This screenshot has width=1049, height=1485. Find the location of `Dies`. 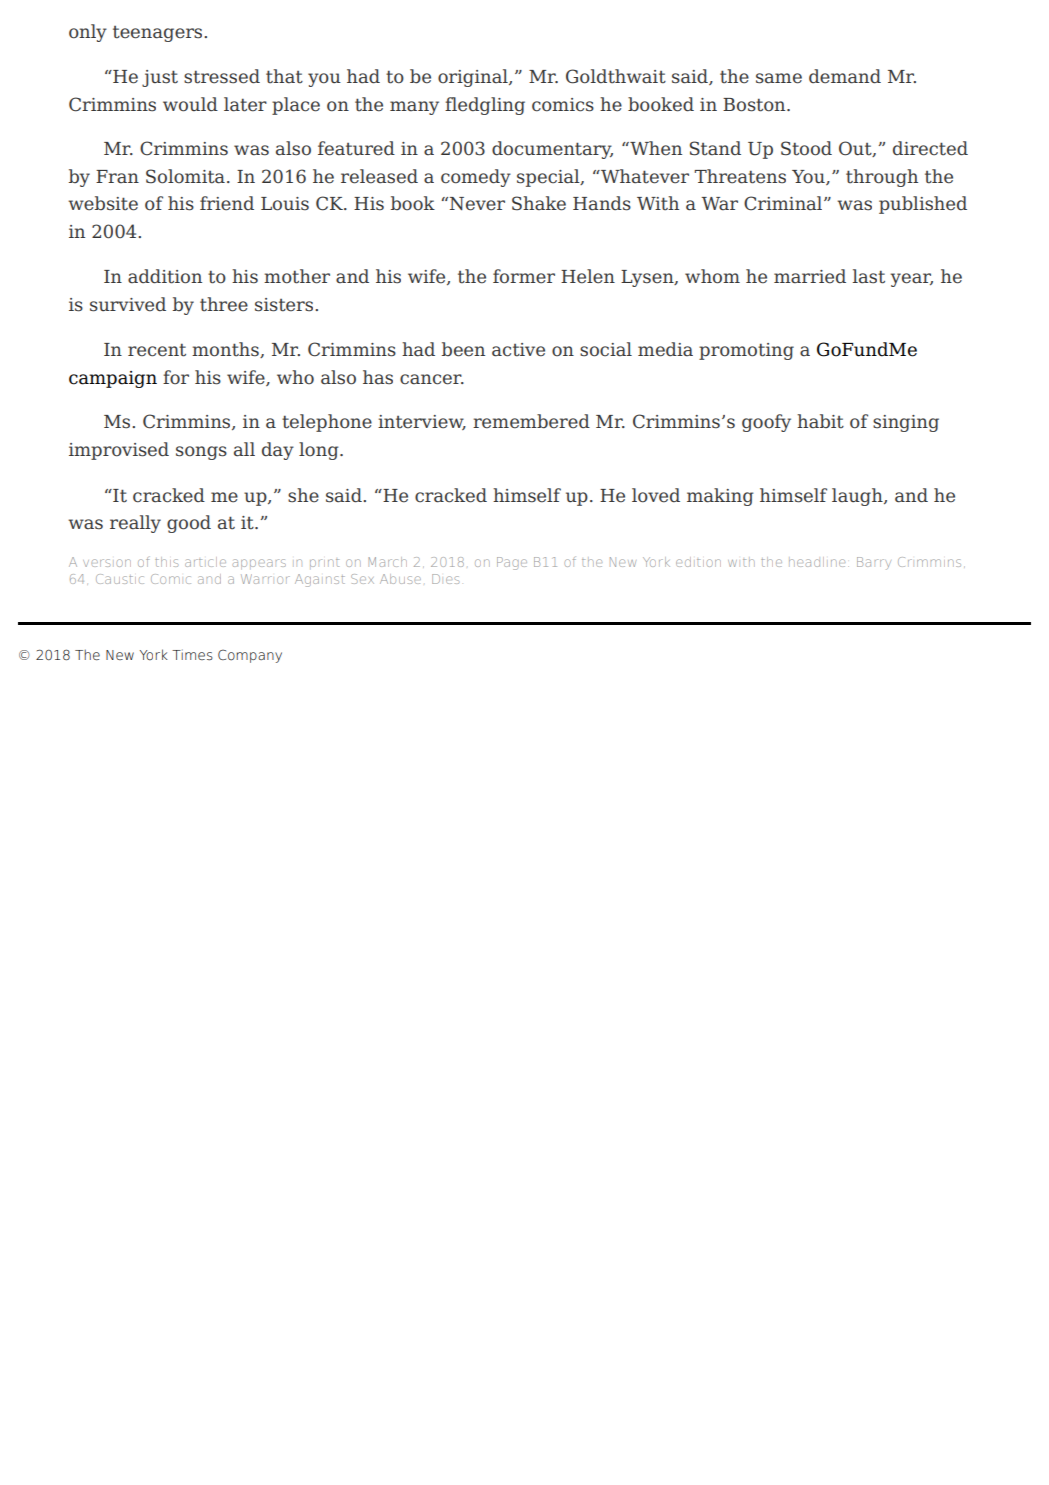

Dies is located at coordinates (445, 579).
